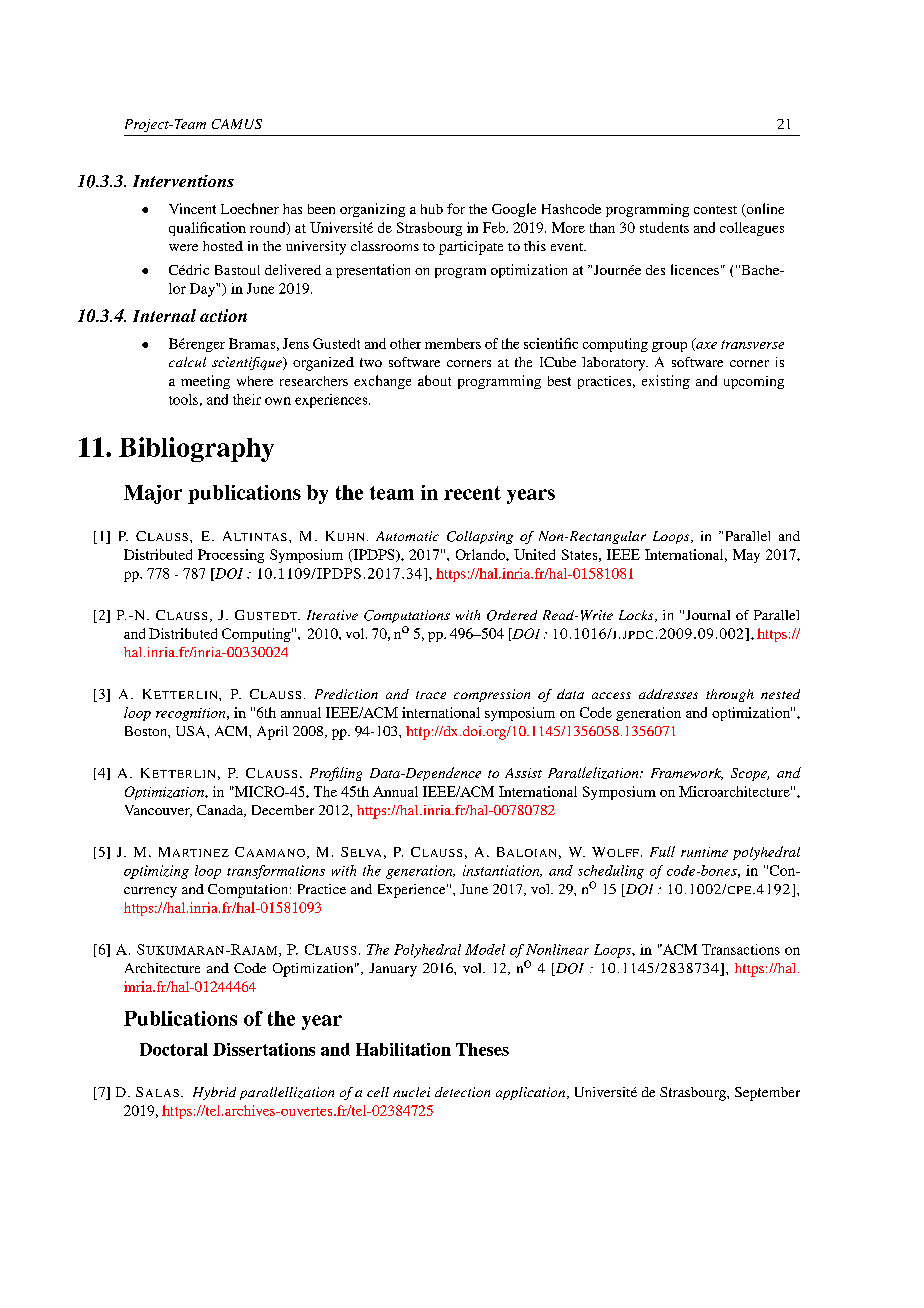 The height and width of the image is (1308, 924). What do you see at coordinates (746, 556) in the image?
I see `May` at bounding box center [746, 556].
